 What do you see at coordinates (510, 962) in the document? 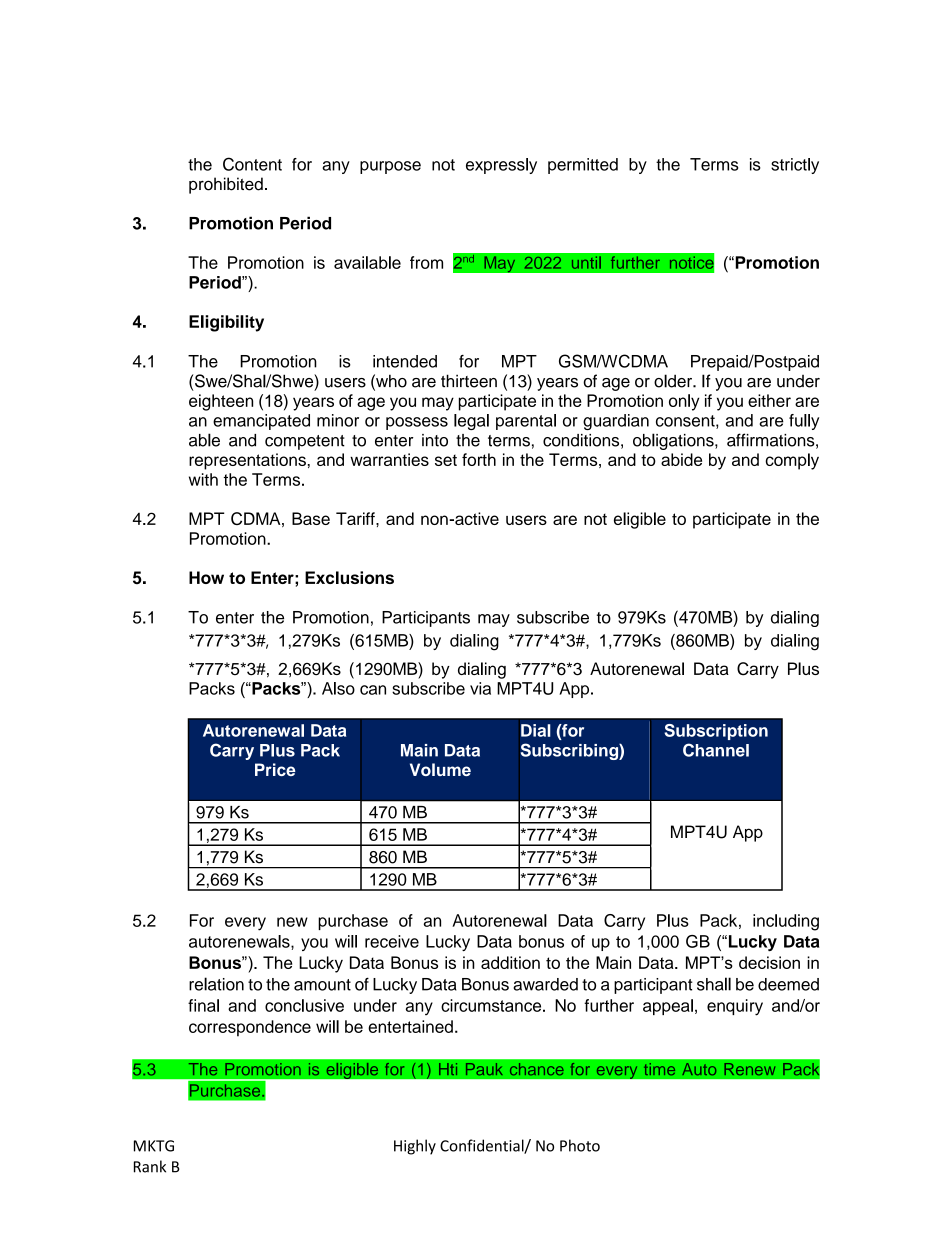
I see `addition` at bounding box center [510, 962].
